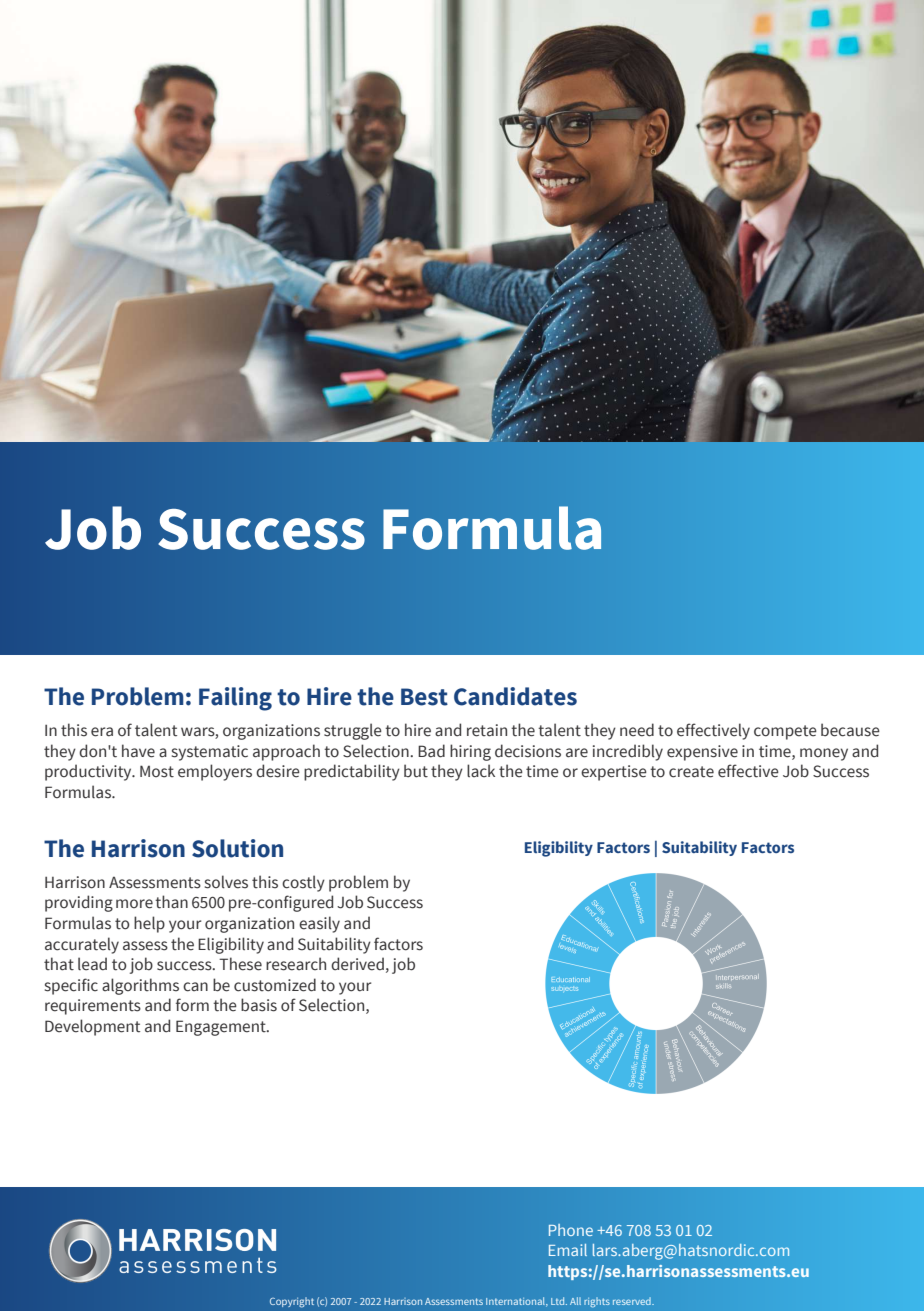 This screenshot has width=924, height=1311. I want to click on retain, so click(487, 730).
